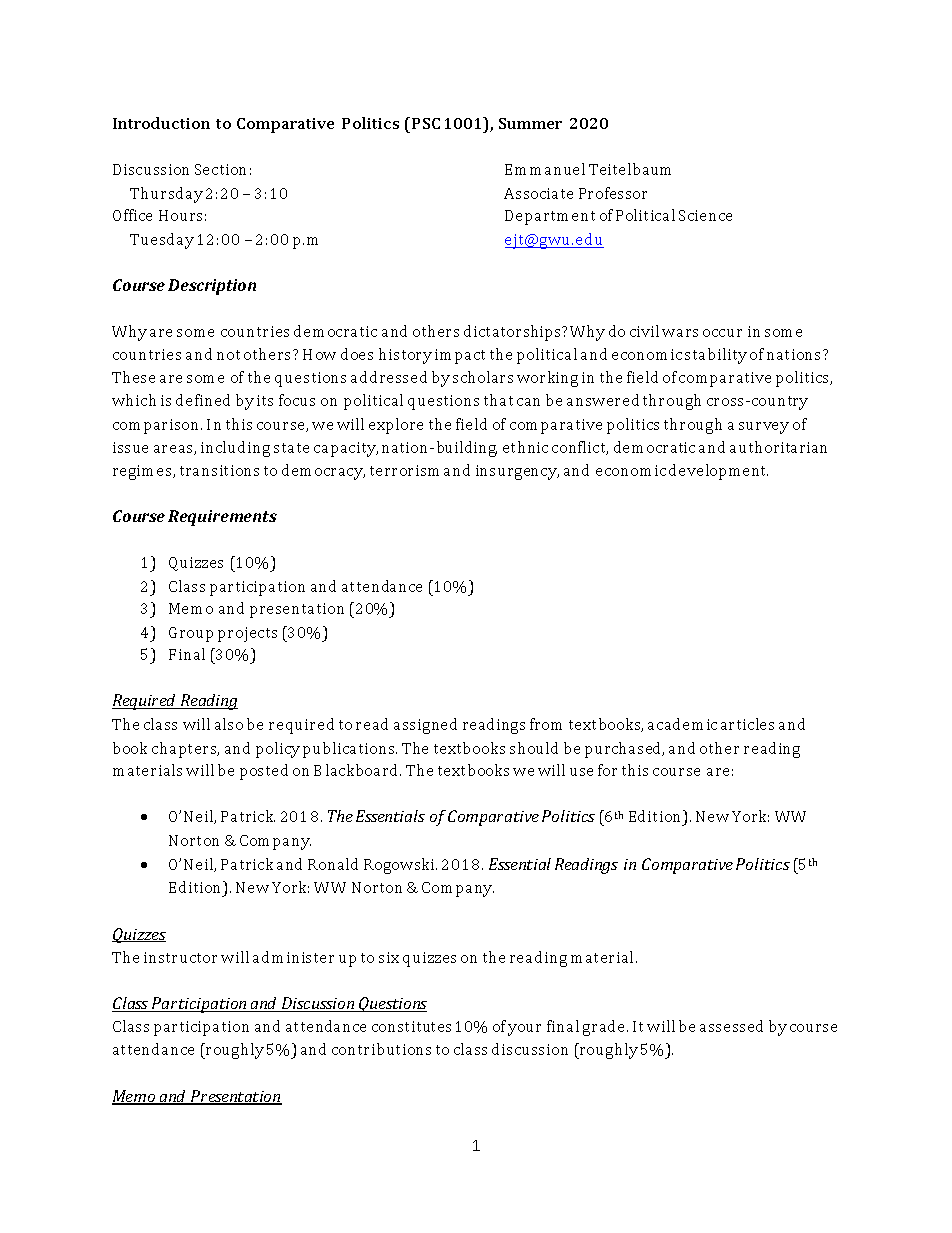  What do you see at coordinates (180, 957) in the page?
I see `instructor` at bounding box center [180, 957].
